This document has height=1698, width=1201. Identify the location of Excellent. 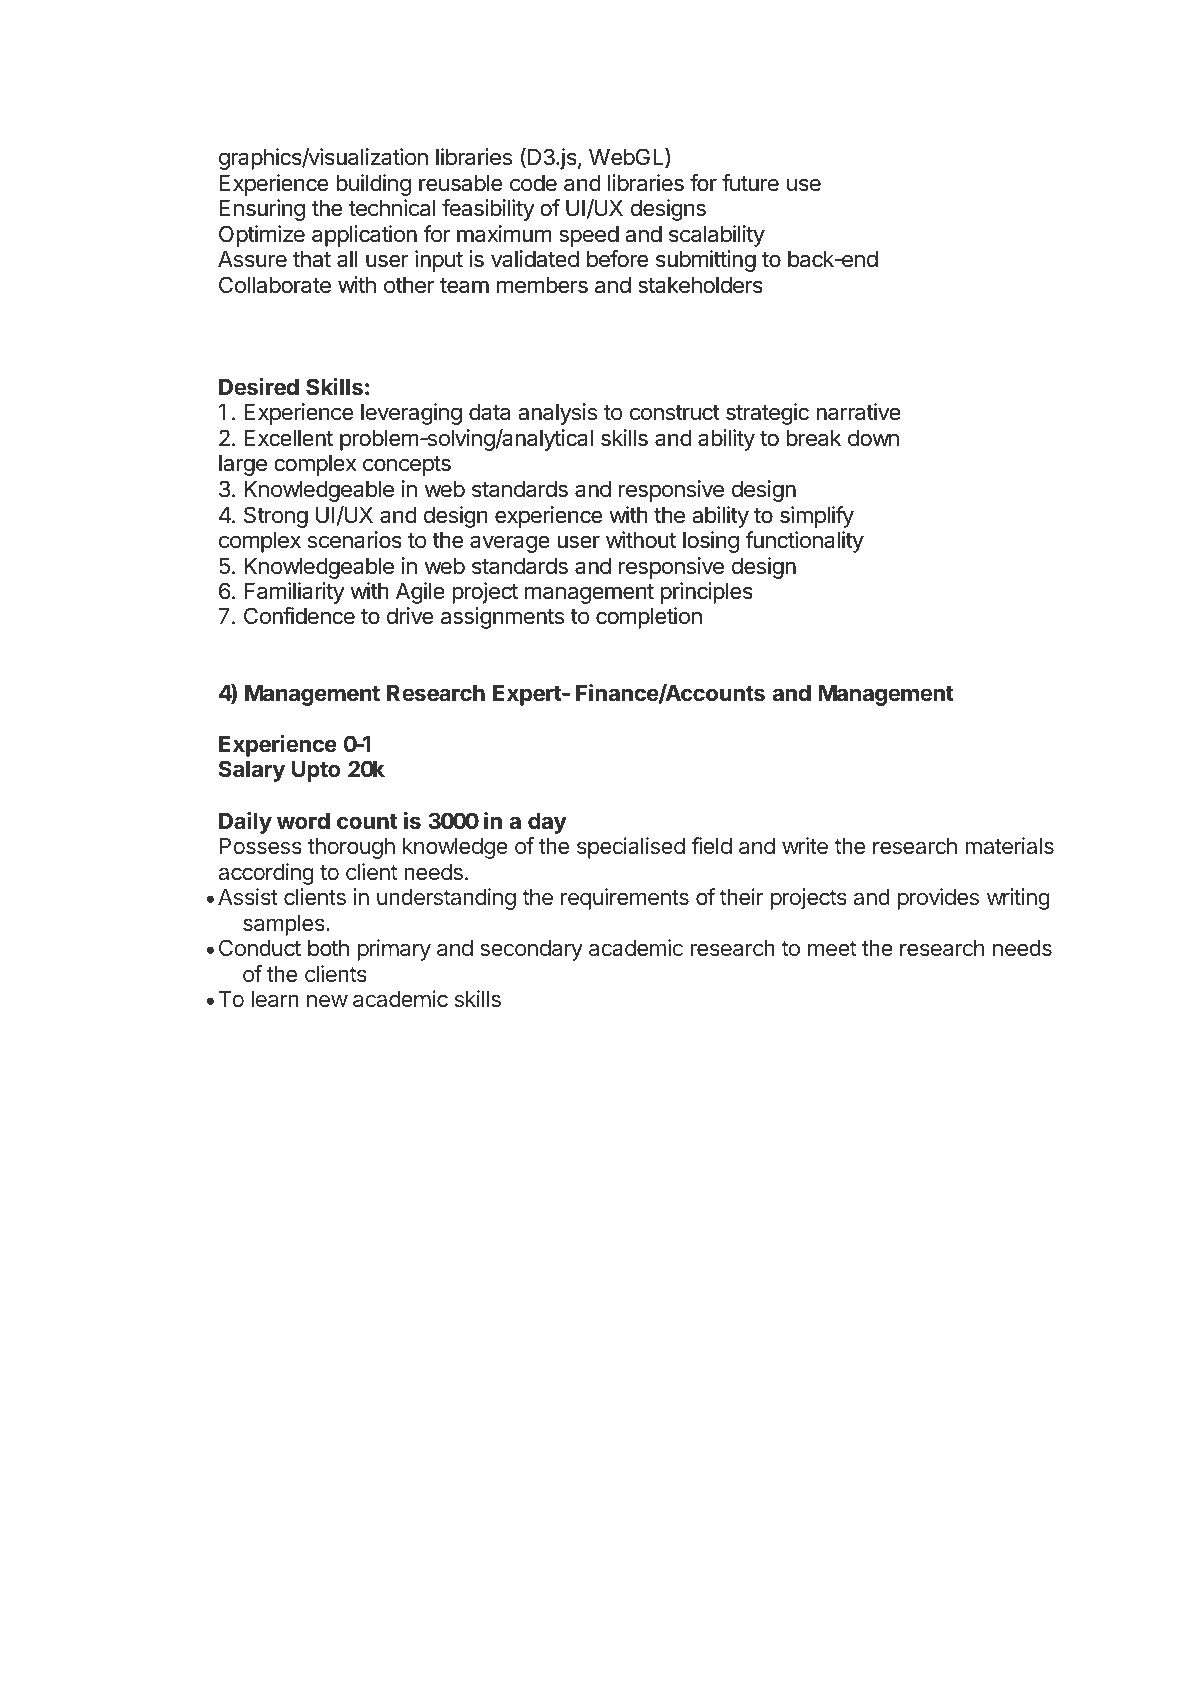
(288, 438).
